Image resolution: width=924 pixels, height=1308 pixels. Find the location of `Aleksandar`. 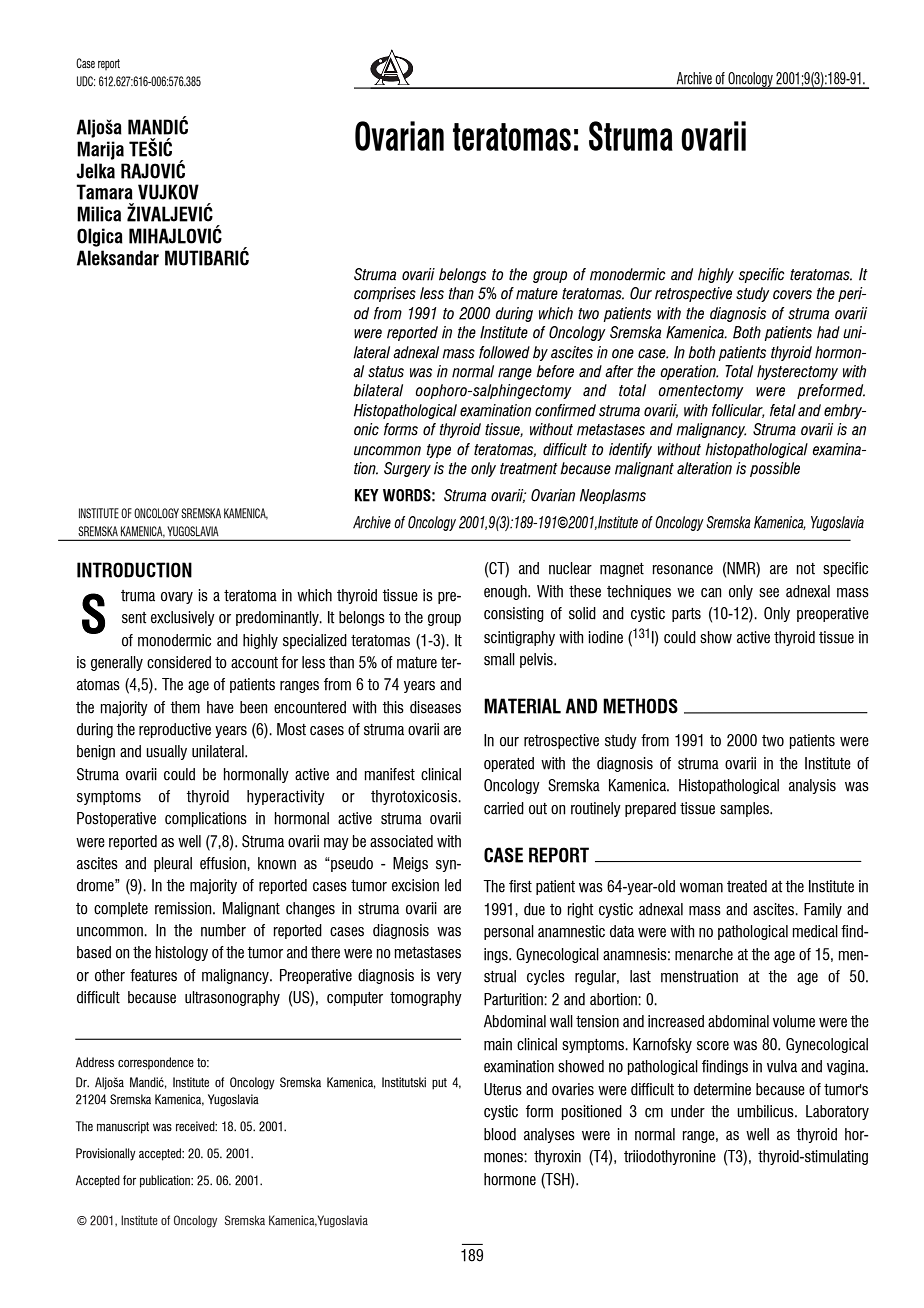

Aleksandar is located at coordinates (118, 258).
